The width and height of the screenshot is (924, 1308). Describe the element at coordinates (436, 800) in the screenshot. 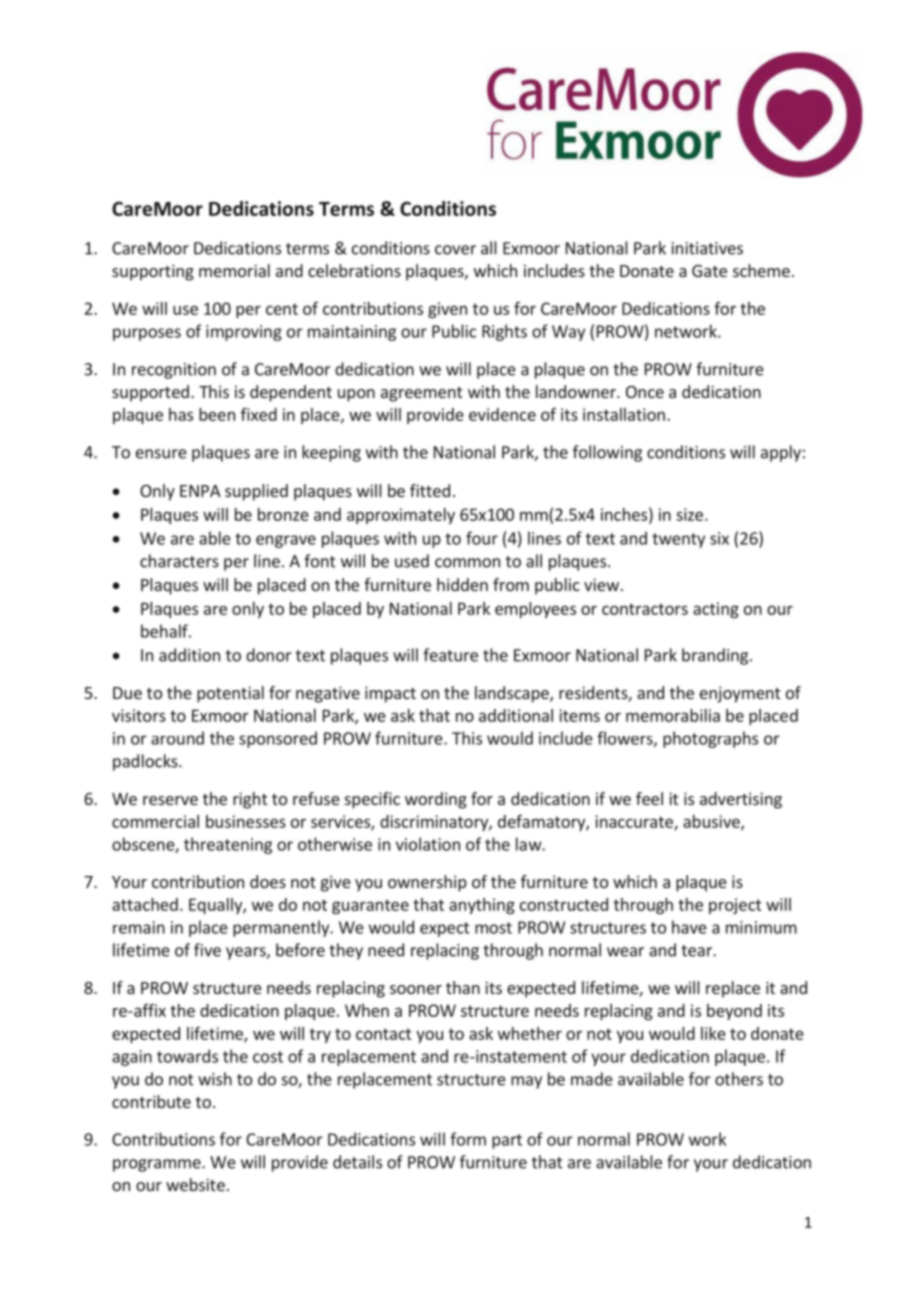

I see `wording` at that location.
